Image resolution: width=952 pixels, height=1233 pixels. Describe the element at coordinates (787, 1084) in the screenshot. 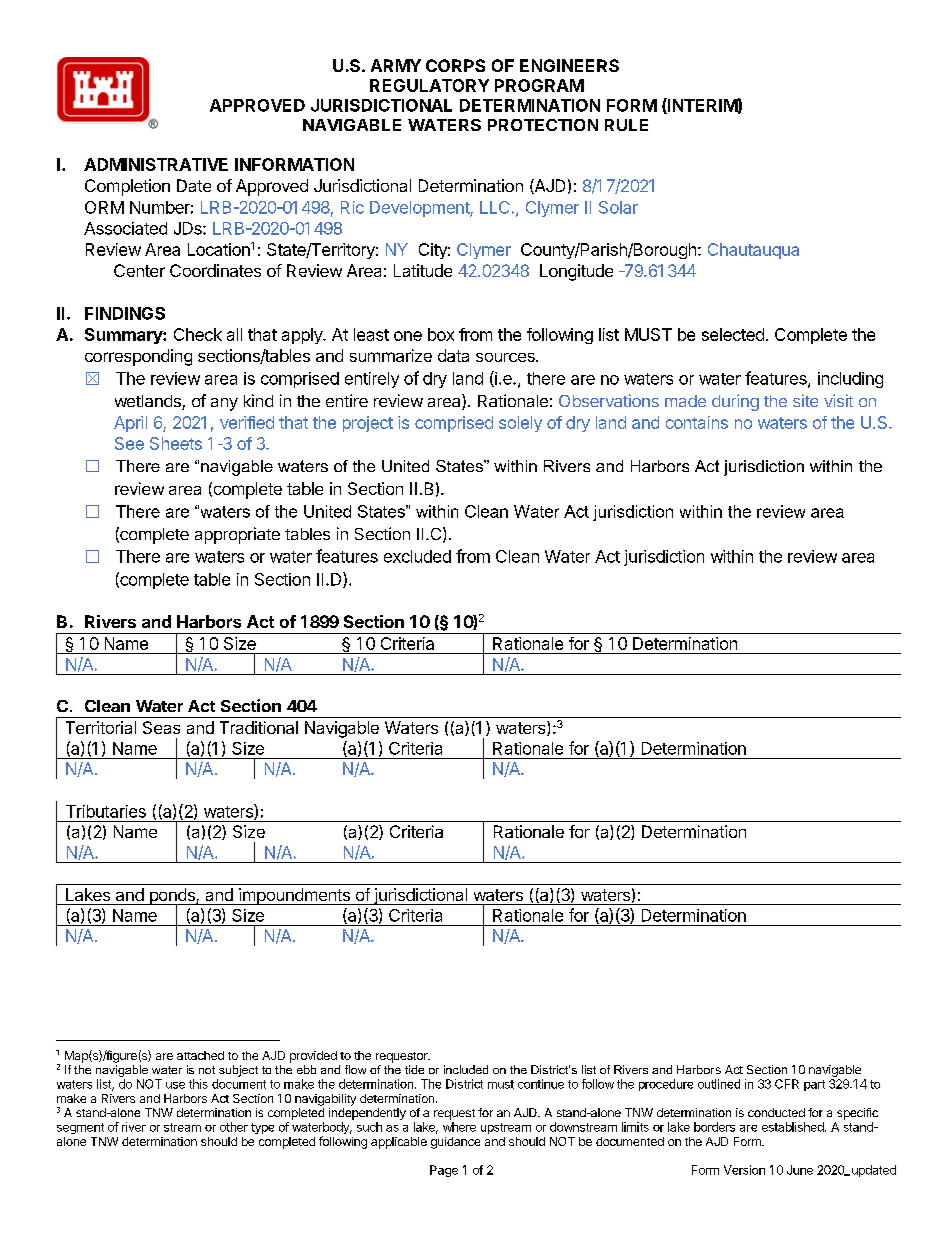

I see `CFR` at that location.
